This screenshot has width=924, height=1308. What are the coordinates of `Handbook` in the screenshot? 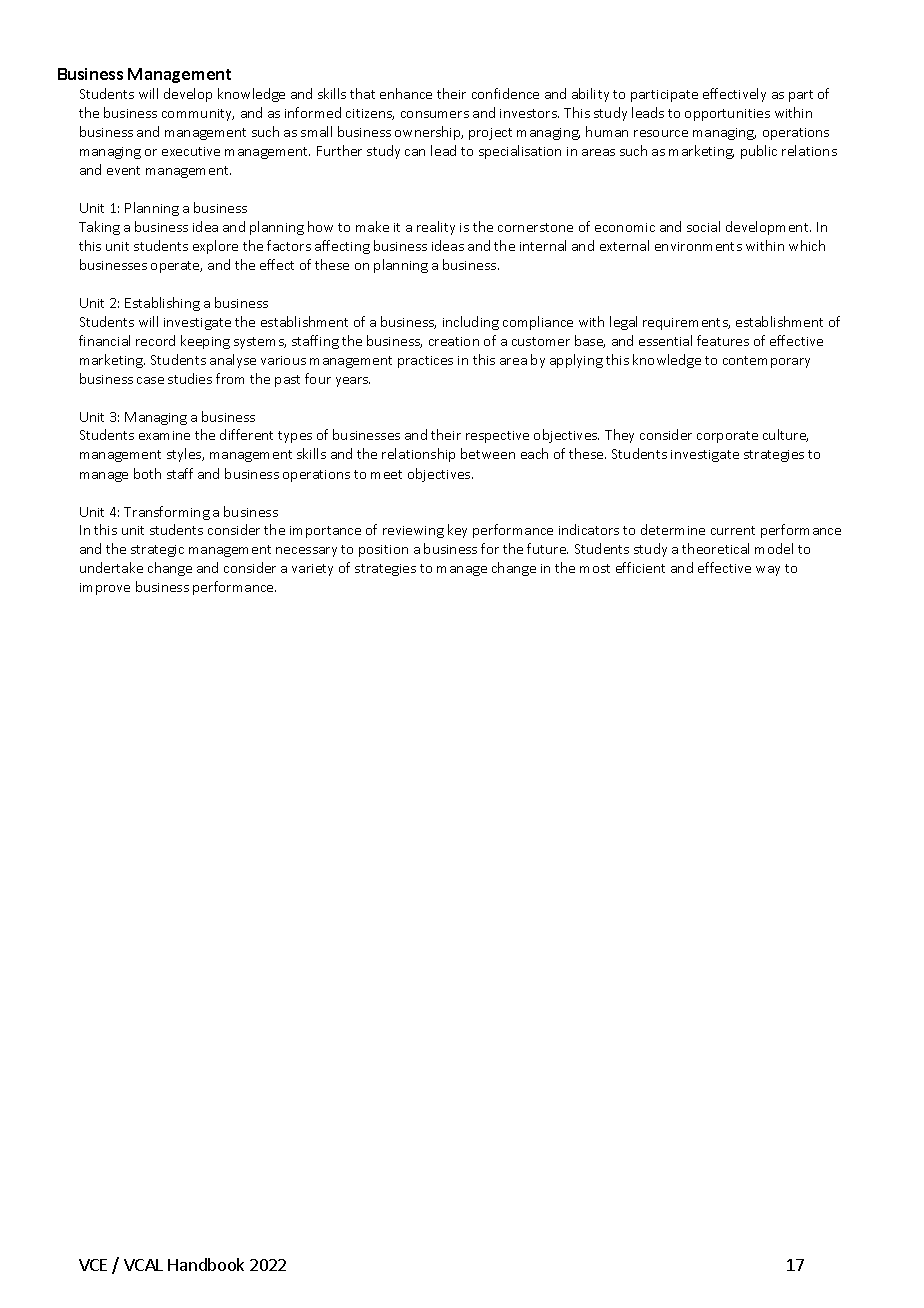 It's located at (206, 1264).
